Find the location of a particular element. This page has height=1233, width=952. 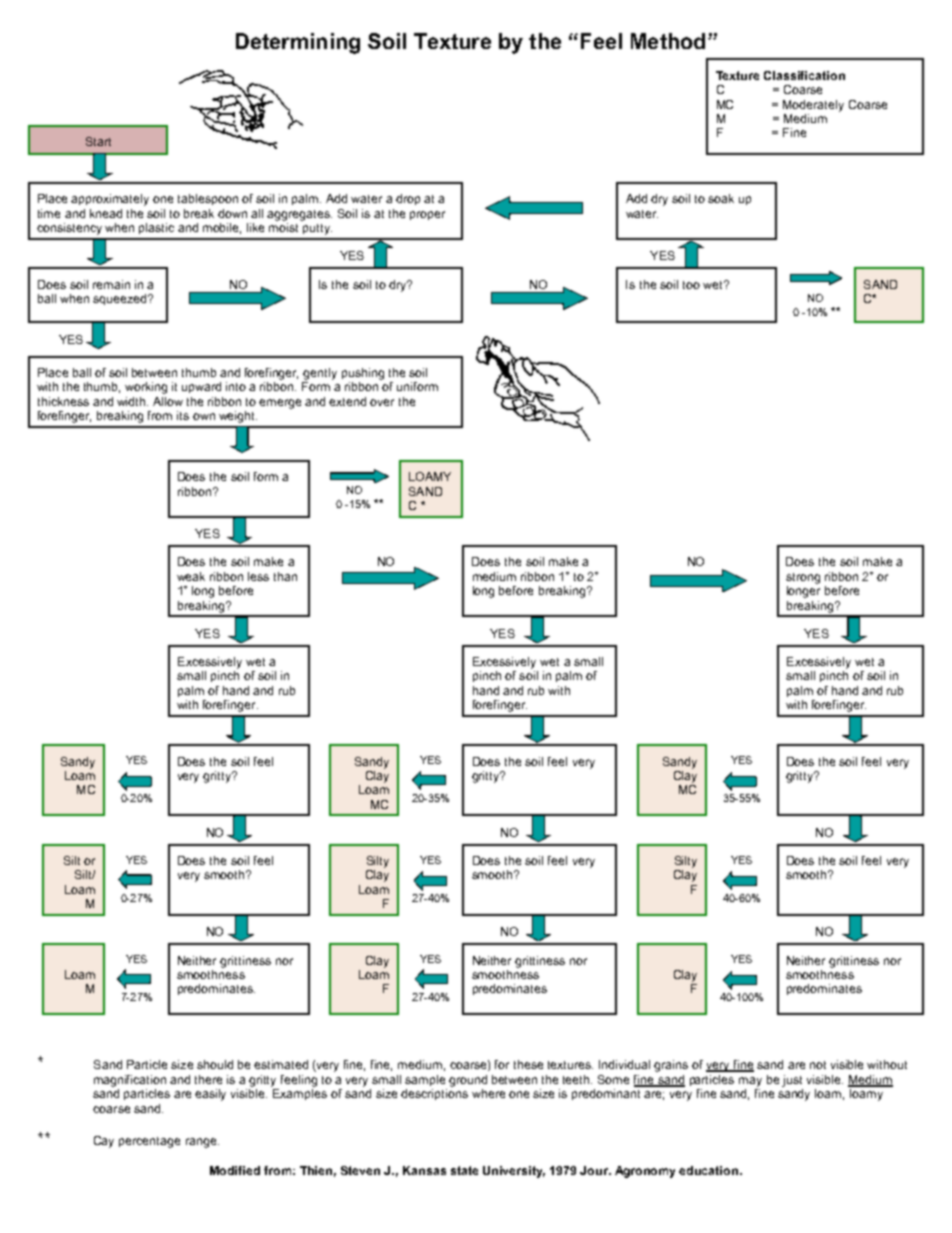

than is located at coordinates (285, 576).
